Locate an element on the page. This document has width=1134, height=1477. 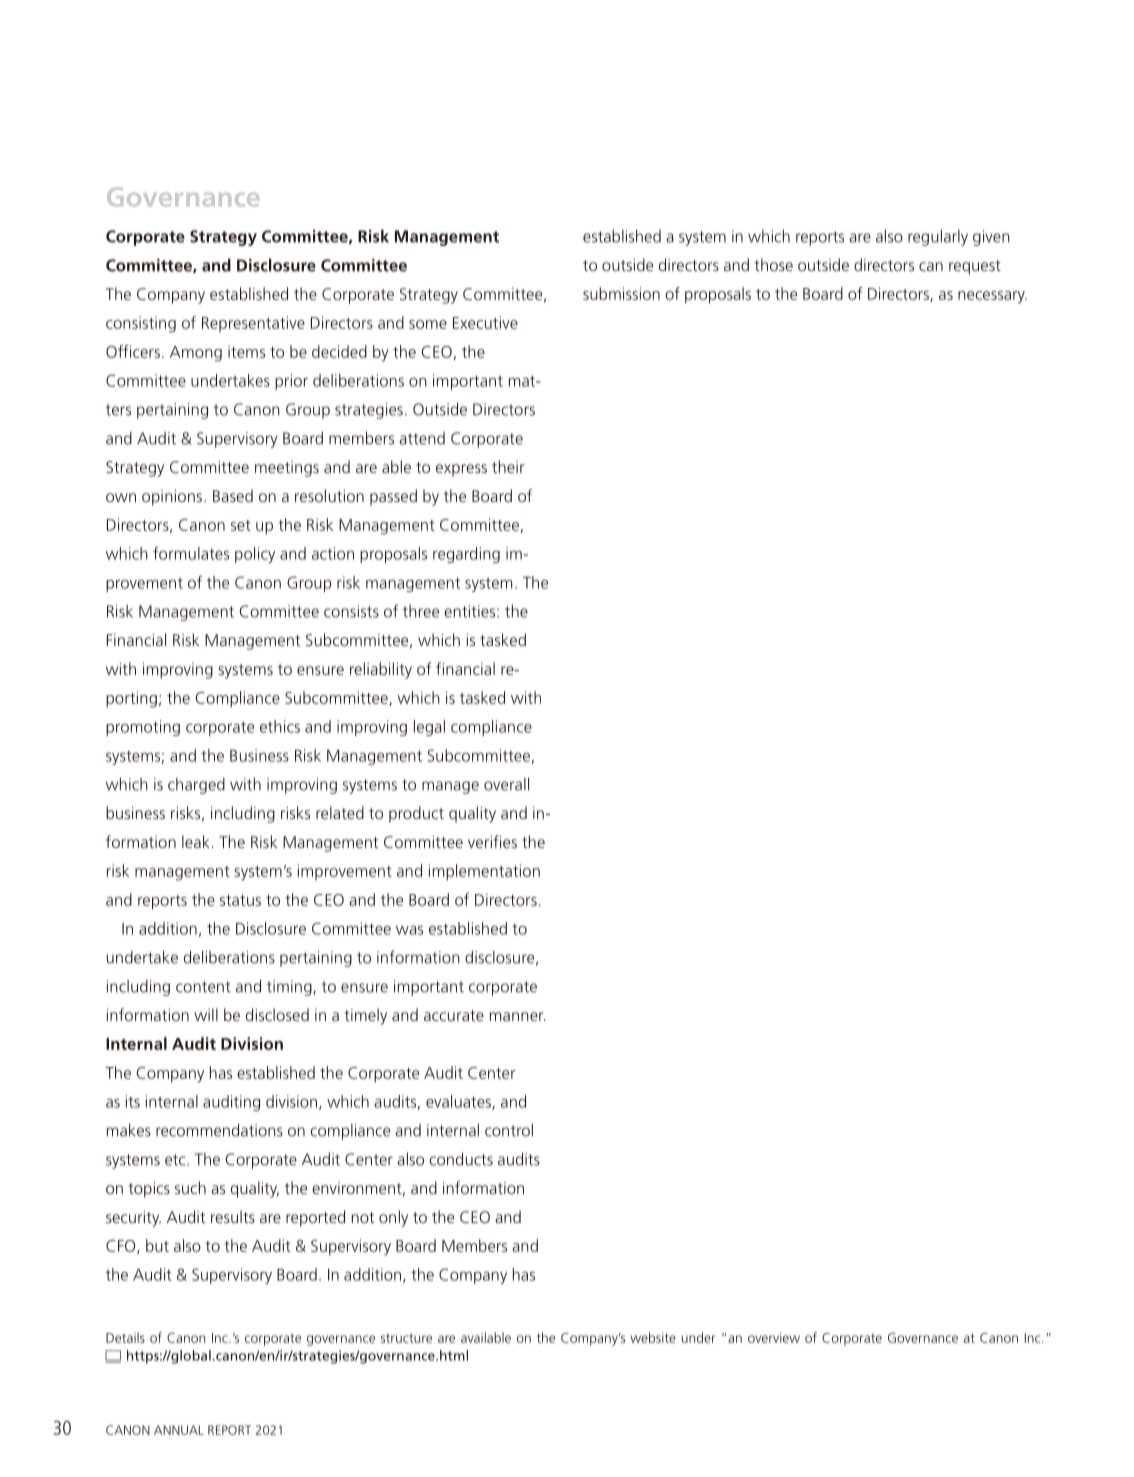
regularly is located at coordinates (938, 237).
